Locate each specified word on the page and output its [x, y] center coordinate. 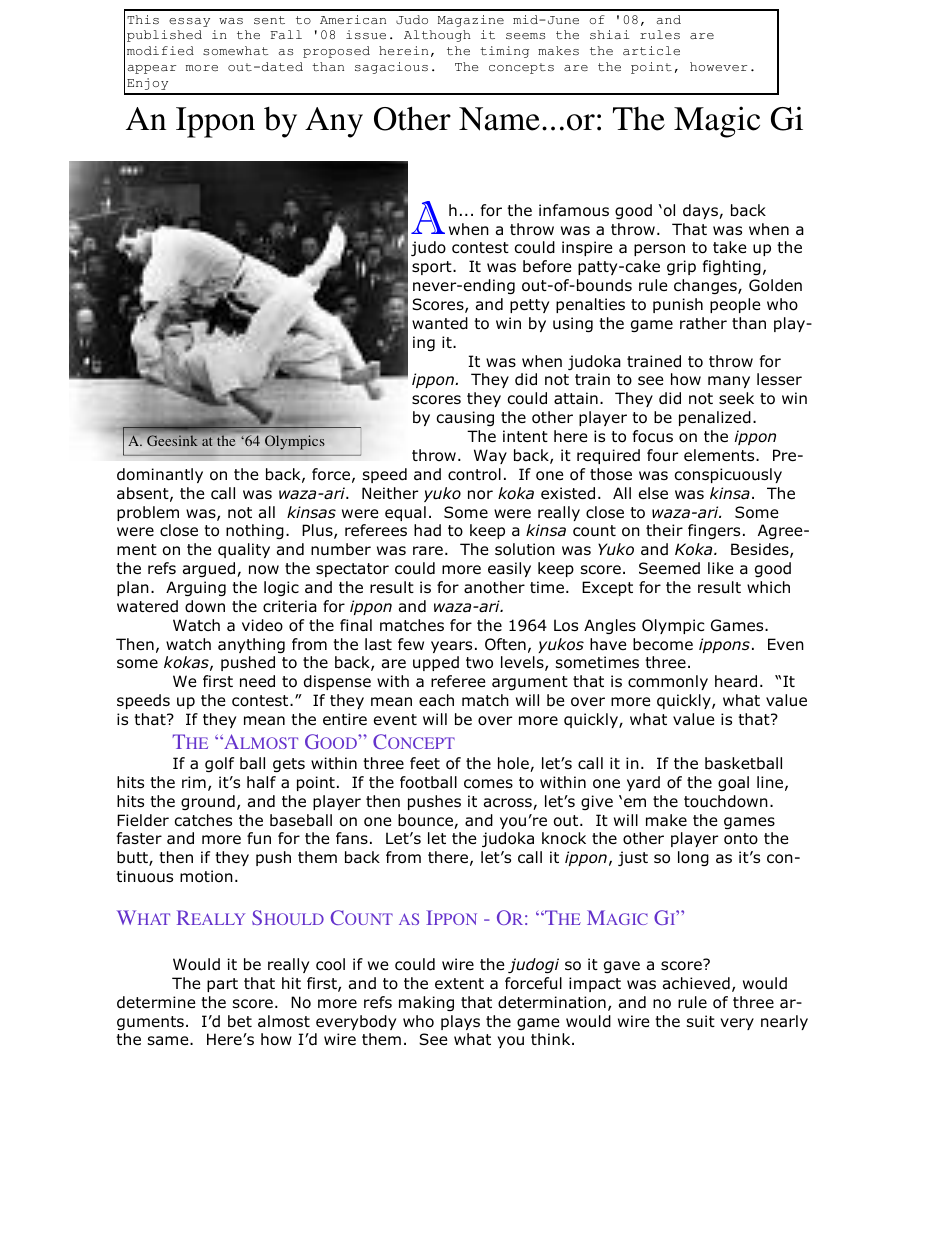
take [730, 247]
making [426, 1003]
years [451, 647]
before [547, 266]
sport [433, 268]
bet [240, 1021]
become [663, 644]
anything [251, 645]
